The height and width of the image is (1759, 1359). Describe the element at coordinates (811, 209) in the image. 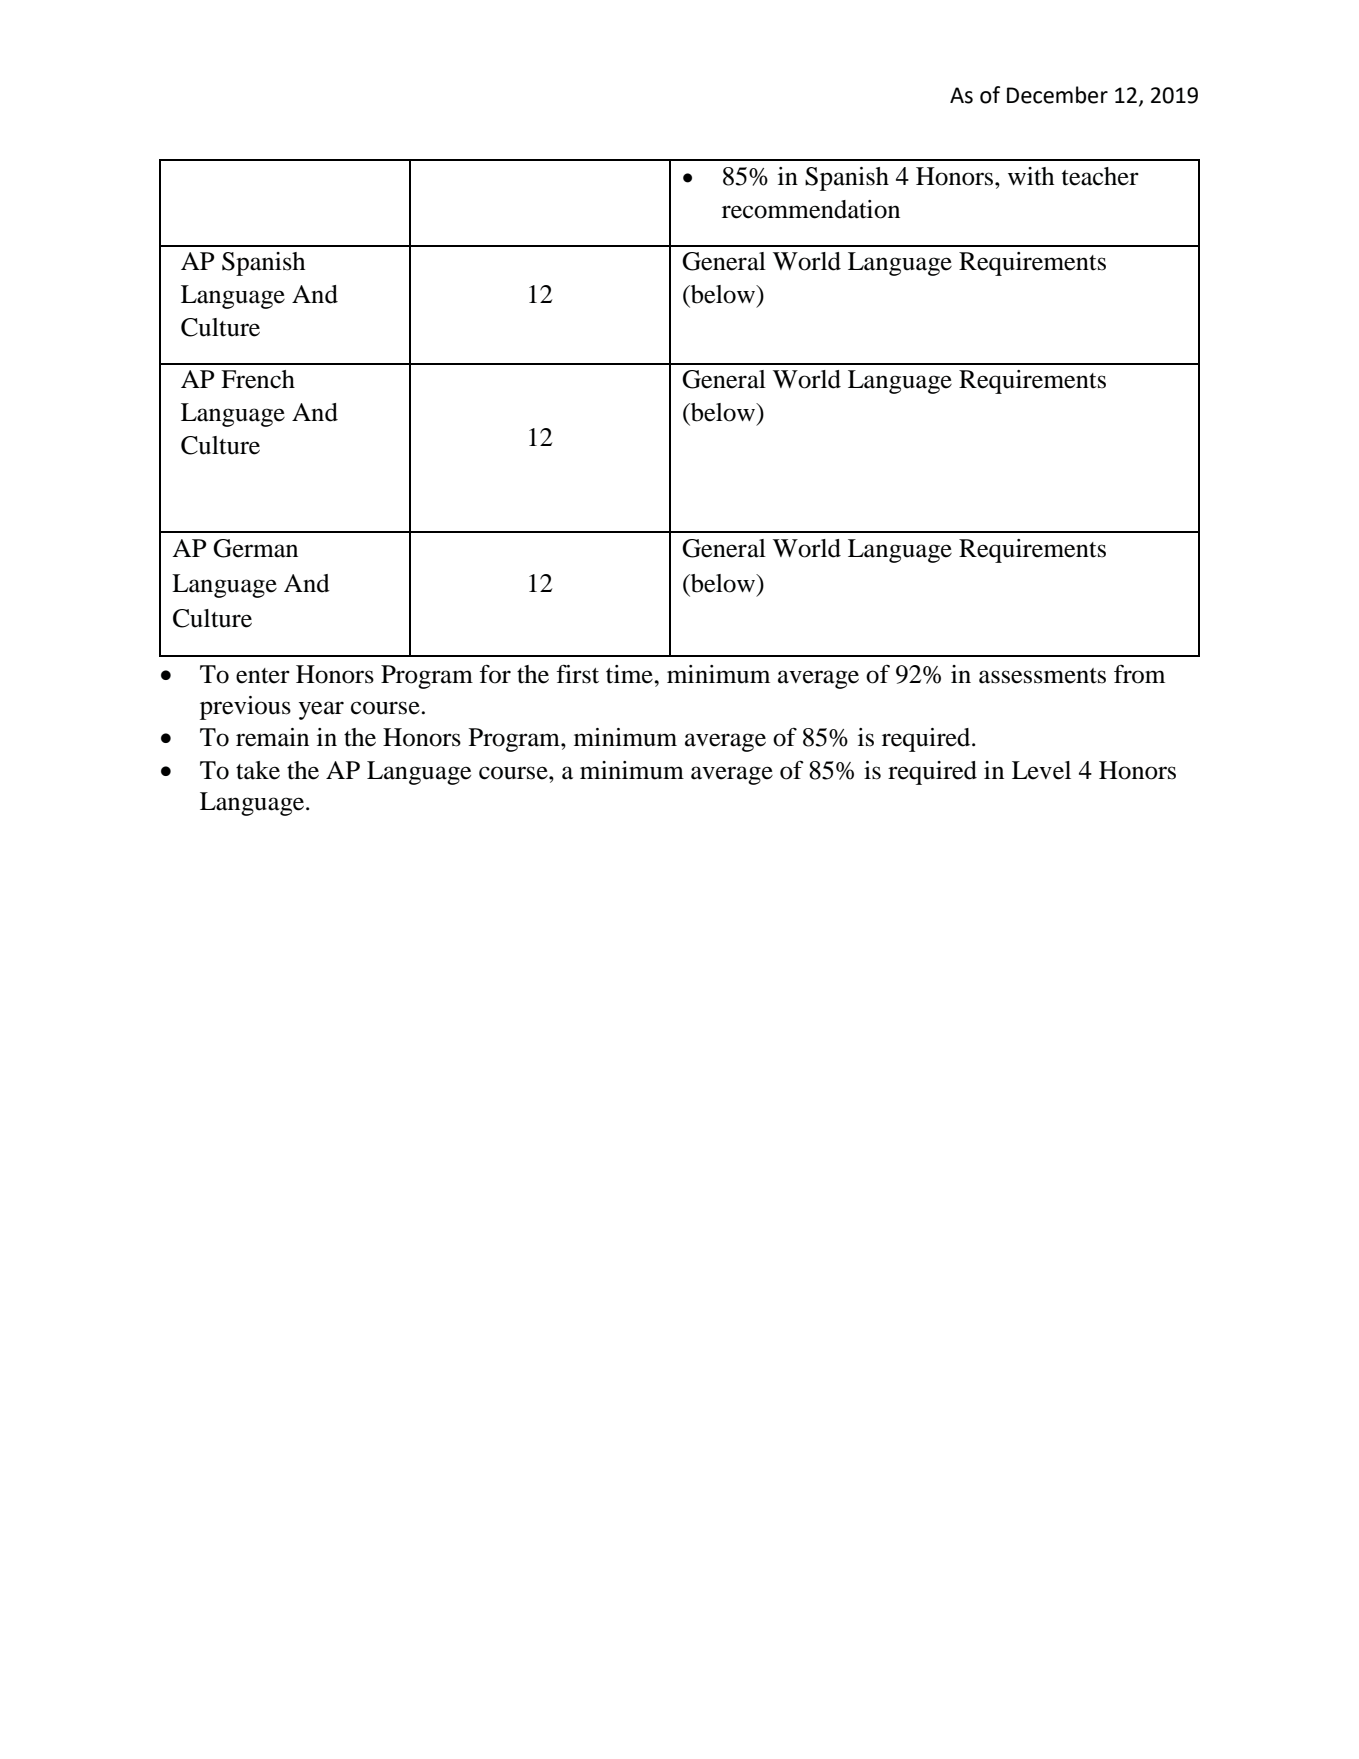

I see `recommendation` at that location.
